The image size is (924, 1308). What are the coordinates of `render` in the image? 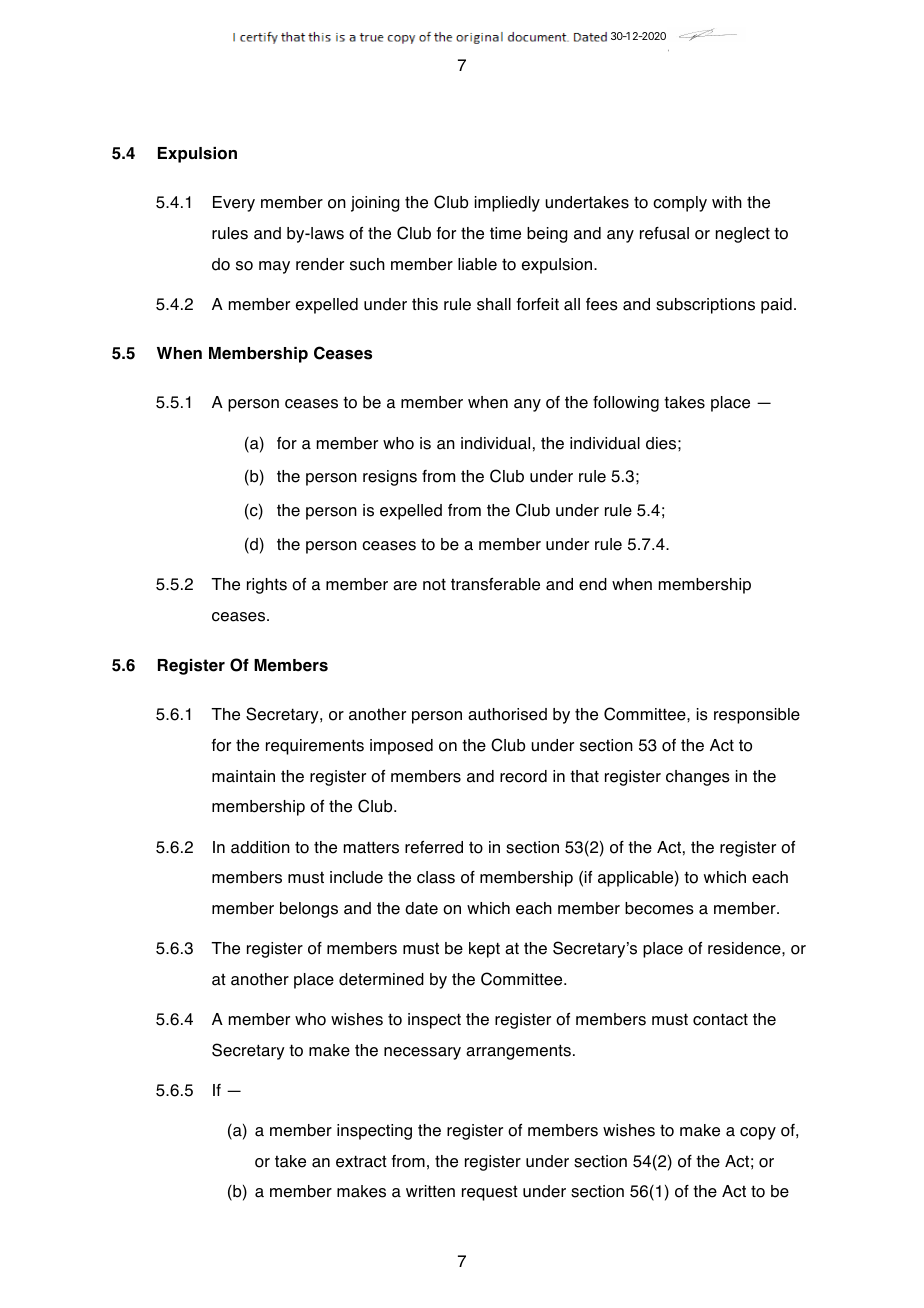 It's located at (320, 264).
